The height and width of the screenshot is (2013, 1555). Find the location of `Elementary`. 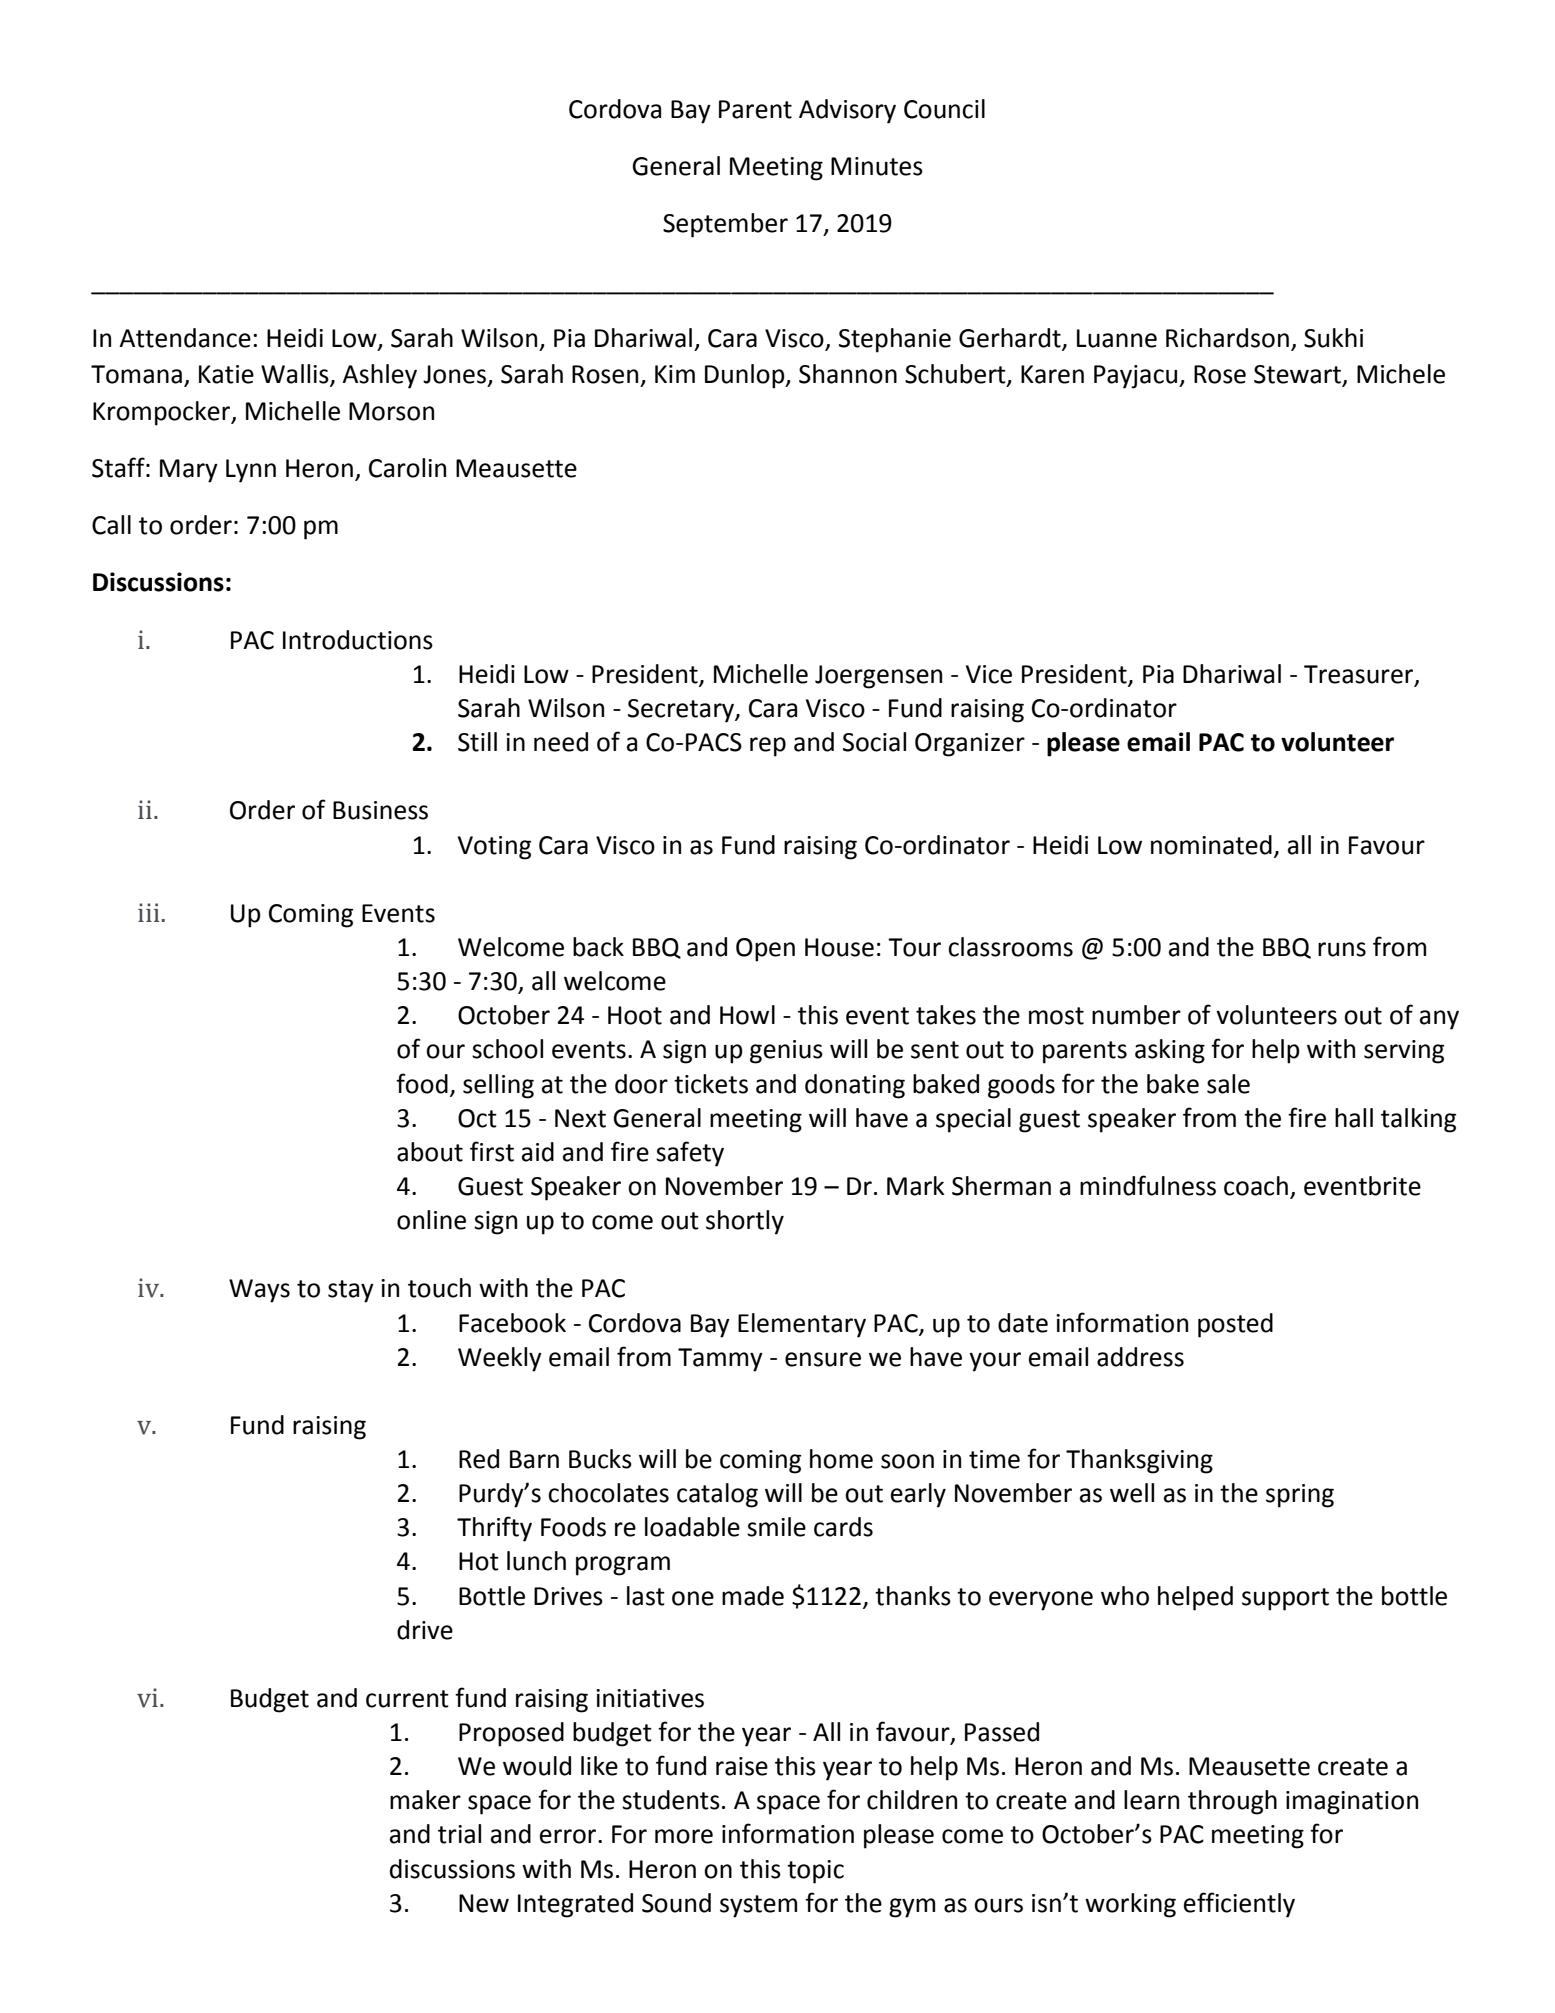

Elementary is located at coordinates (802, 1325).
